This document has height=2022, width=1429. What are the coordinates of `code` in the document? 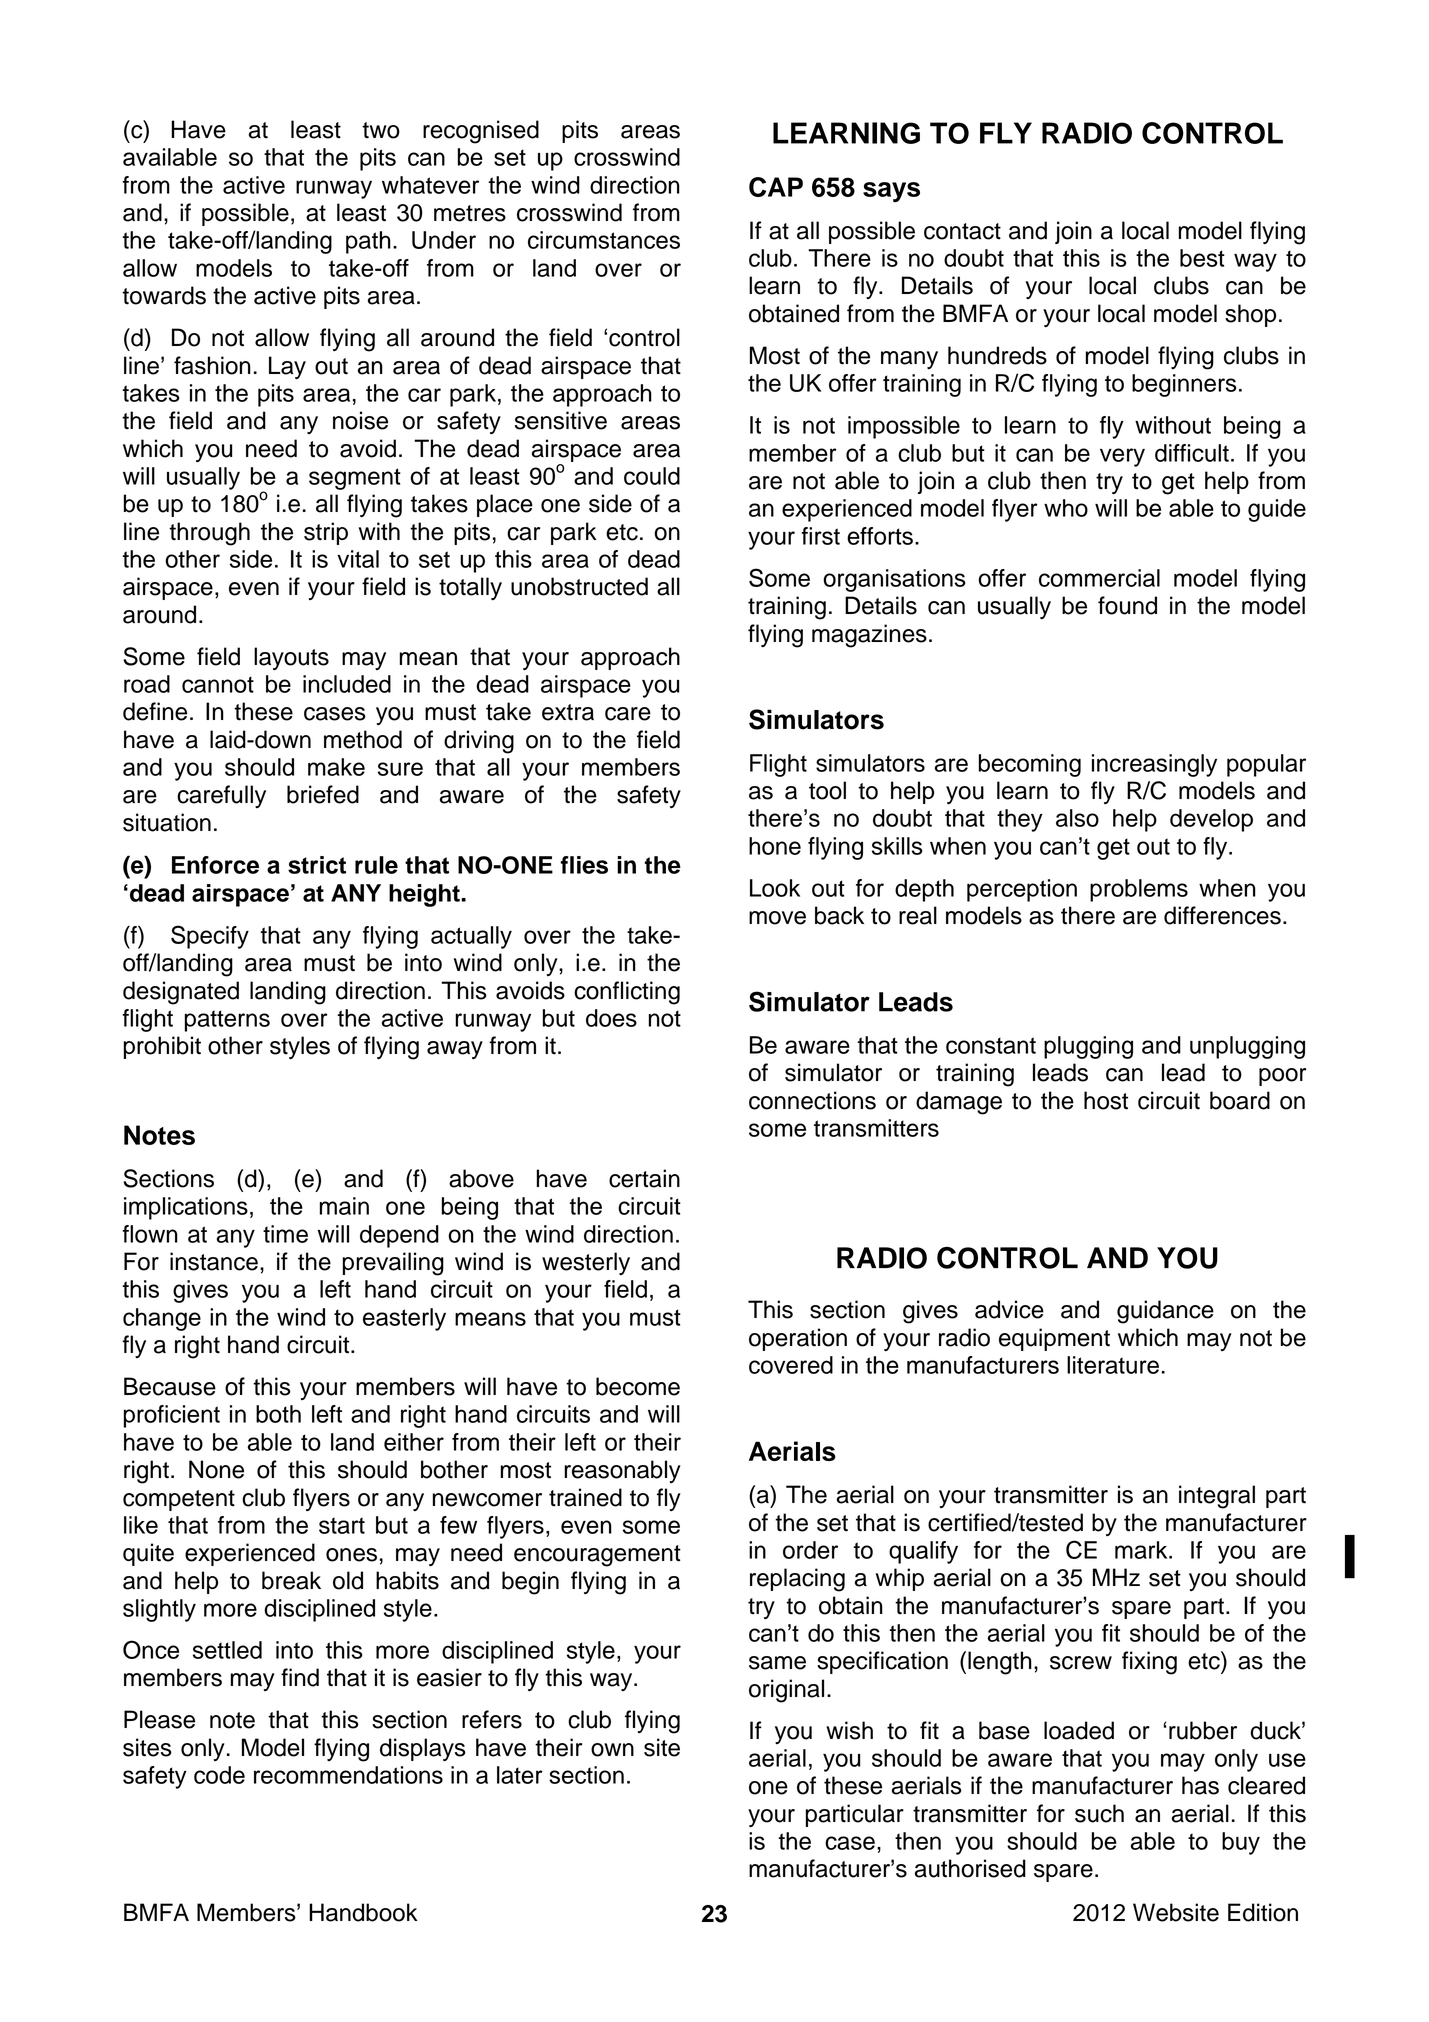 It's located at (219, 1775).
